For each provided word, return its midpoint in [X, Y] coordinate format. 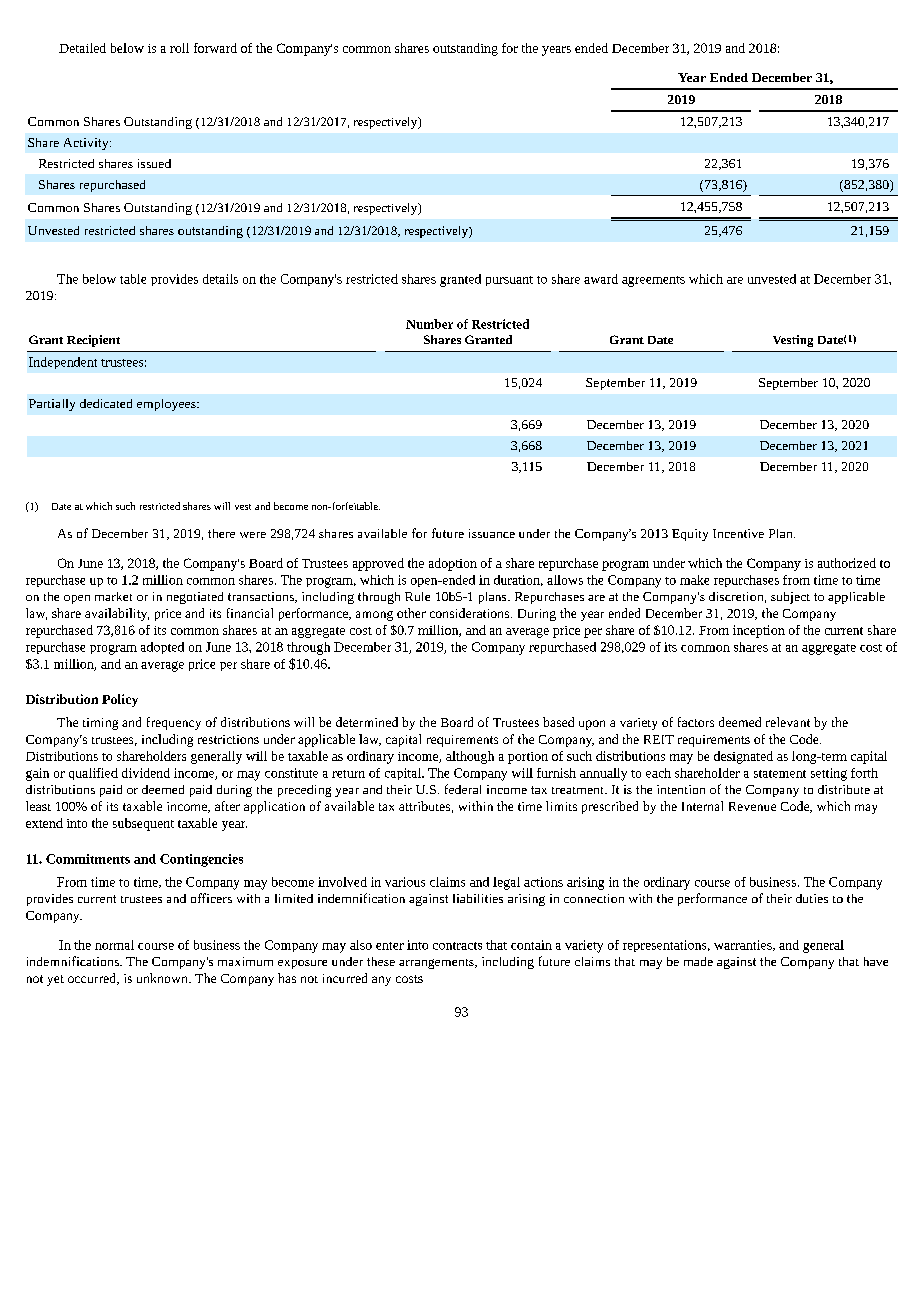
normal [114, 945]
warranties [744, 945]
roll [179, 48]
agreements [653, 281]
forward [215, 48]
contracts [457, 946]
